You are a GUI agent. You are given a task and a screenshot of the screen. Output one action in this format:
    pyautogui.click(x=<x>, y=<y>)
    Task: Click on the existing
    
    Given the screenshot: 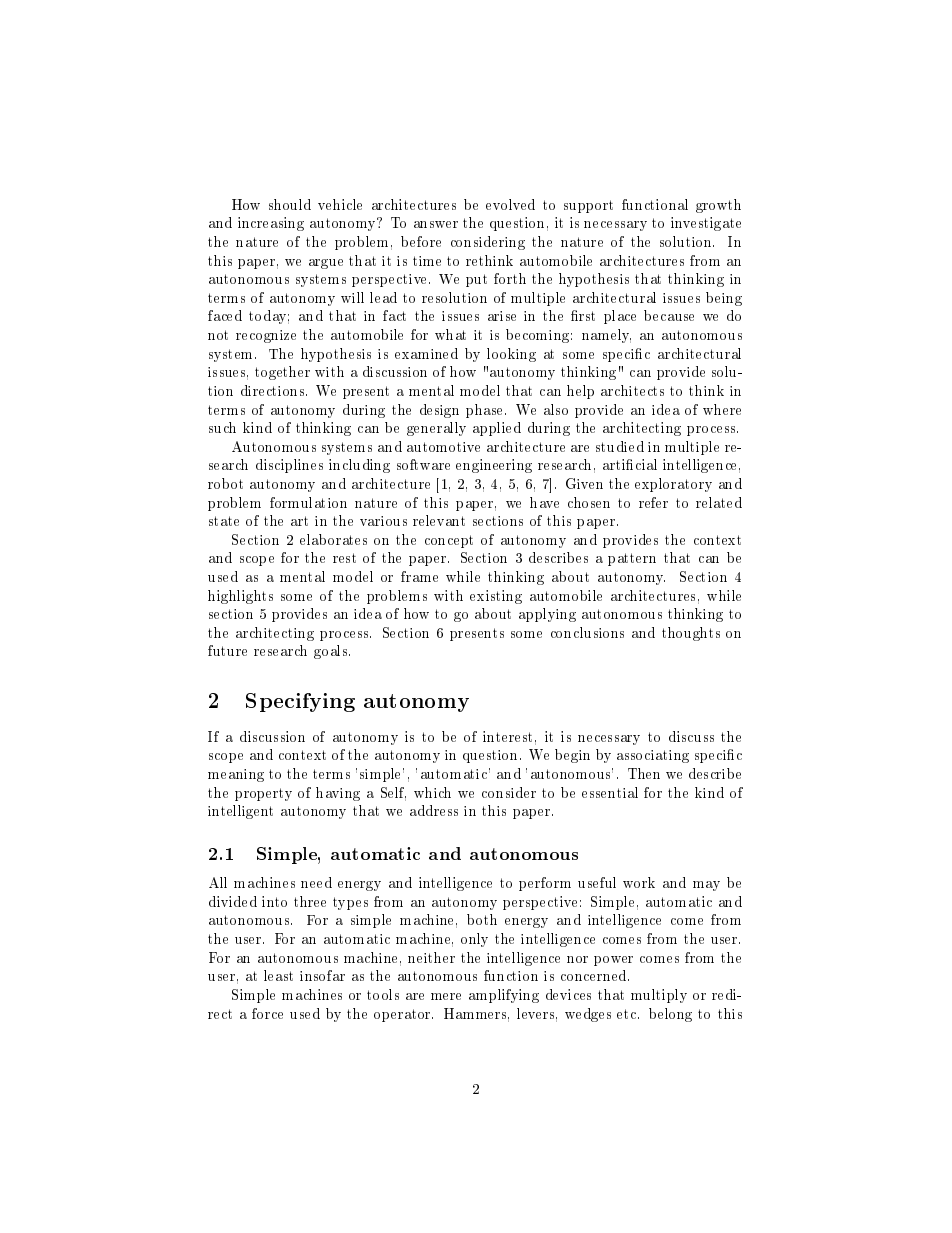 What is the action you would take?
    pyautogui.click(x=496, y=597)
